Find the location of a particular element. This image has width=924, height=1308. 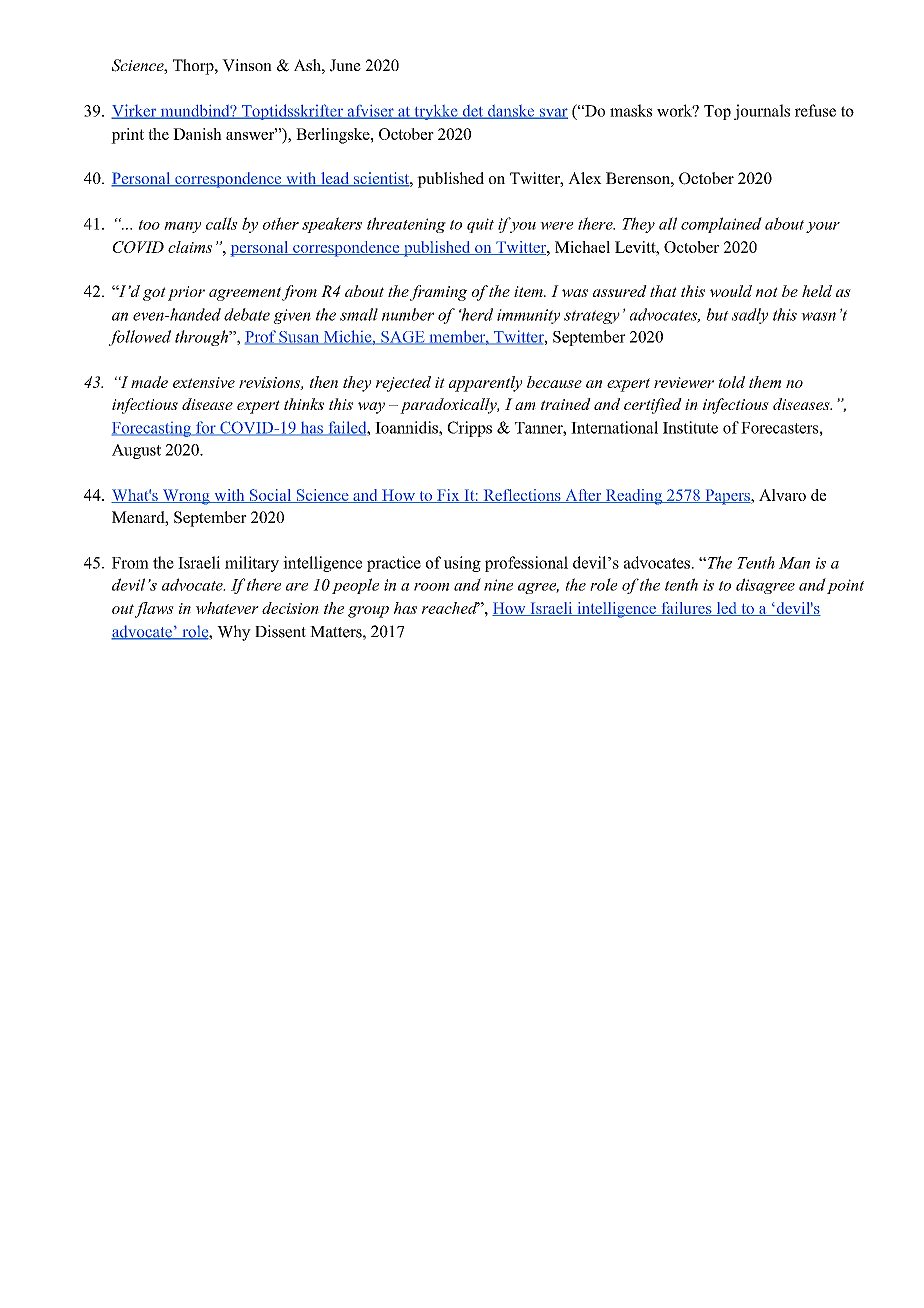

calls is located at coordinates (222, 223).
